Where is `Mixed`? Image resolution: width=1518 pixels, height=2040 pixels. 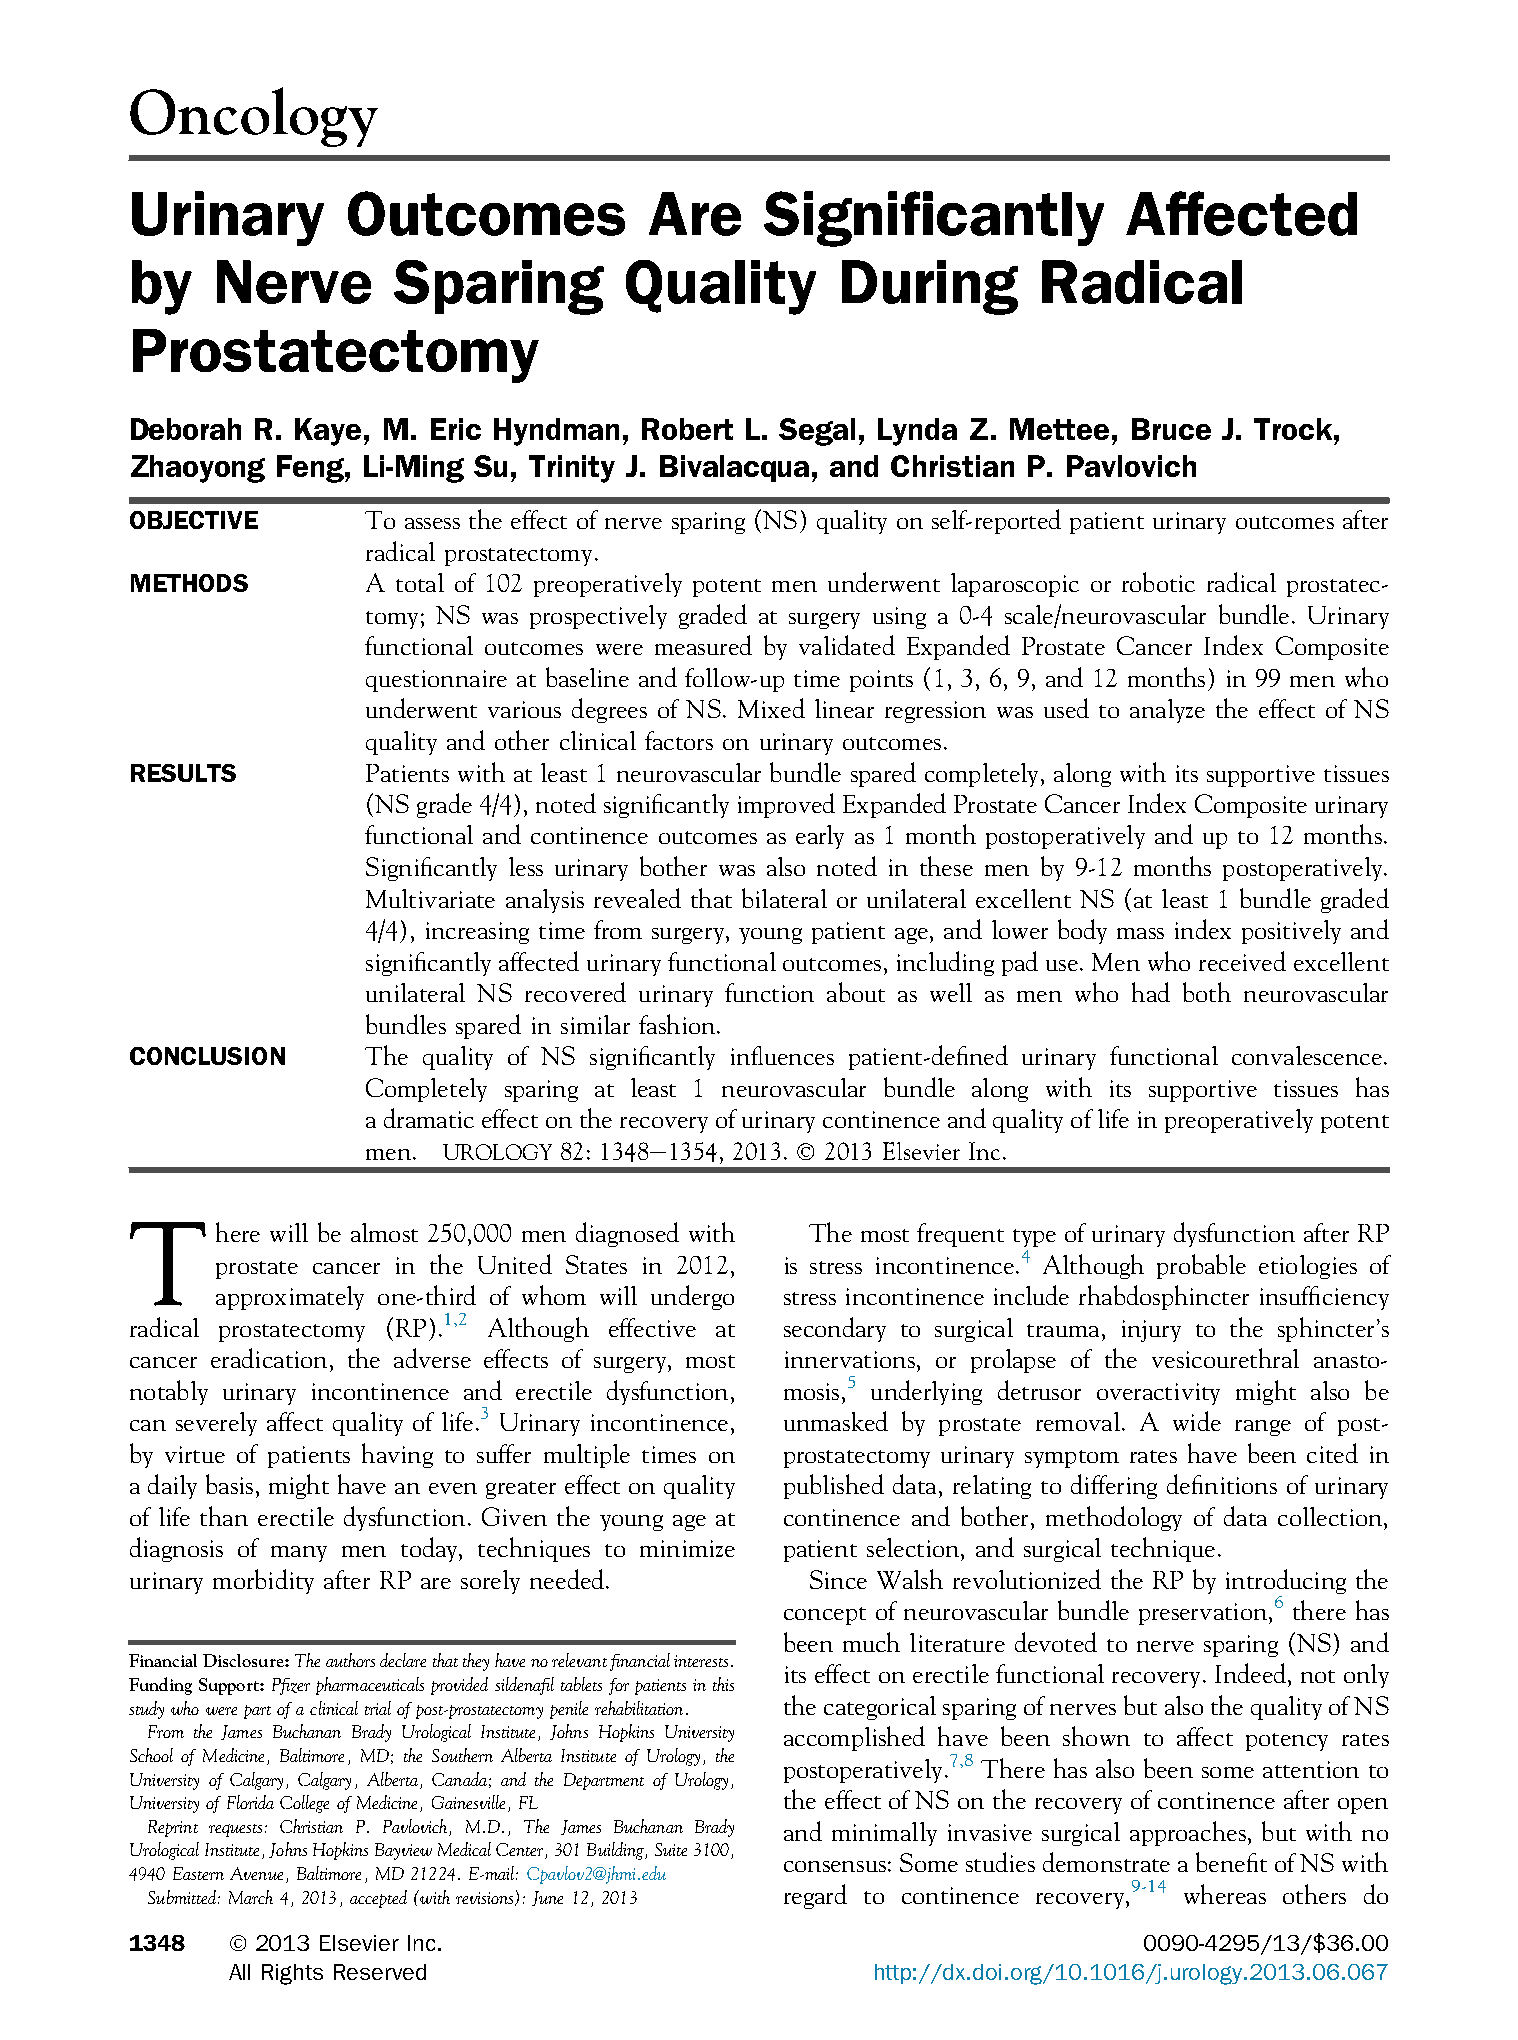 Mixed is located at coordinates (771, 708).
